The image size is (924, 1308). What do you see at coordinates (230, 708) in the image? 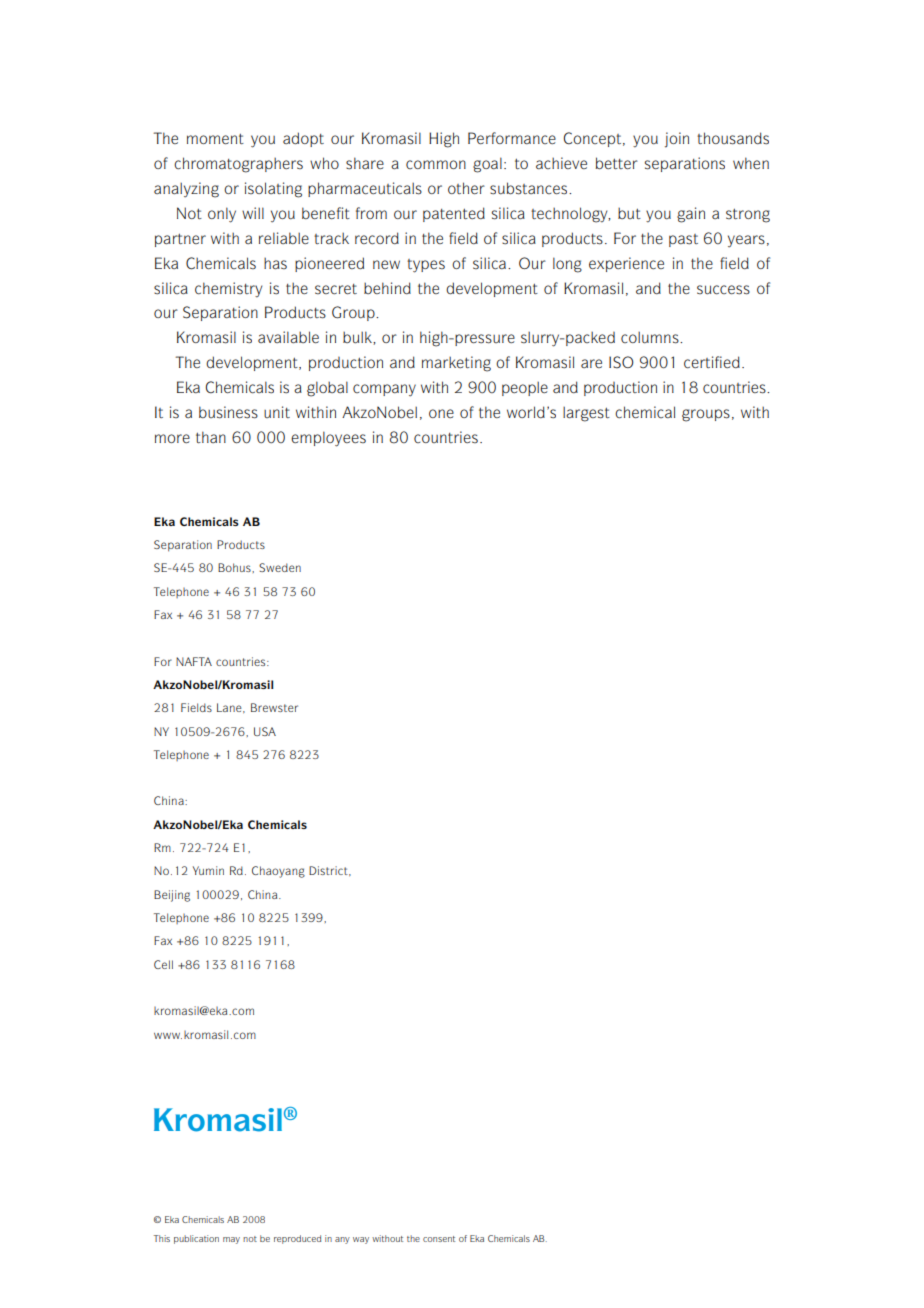
I see `Lane` at bounding box center [230, 708].
